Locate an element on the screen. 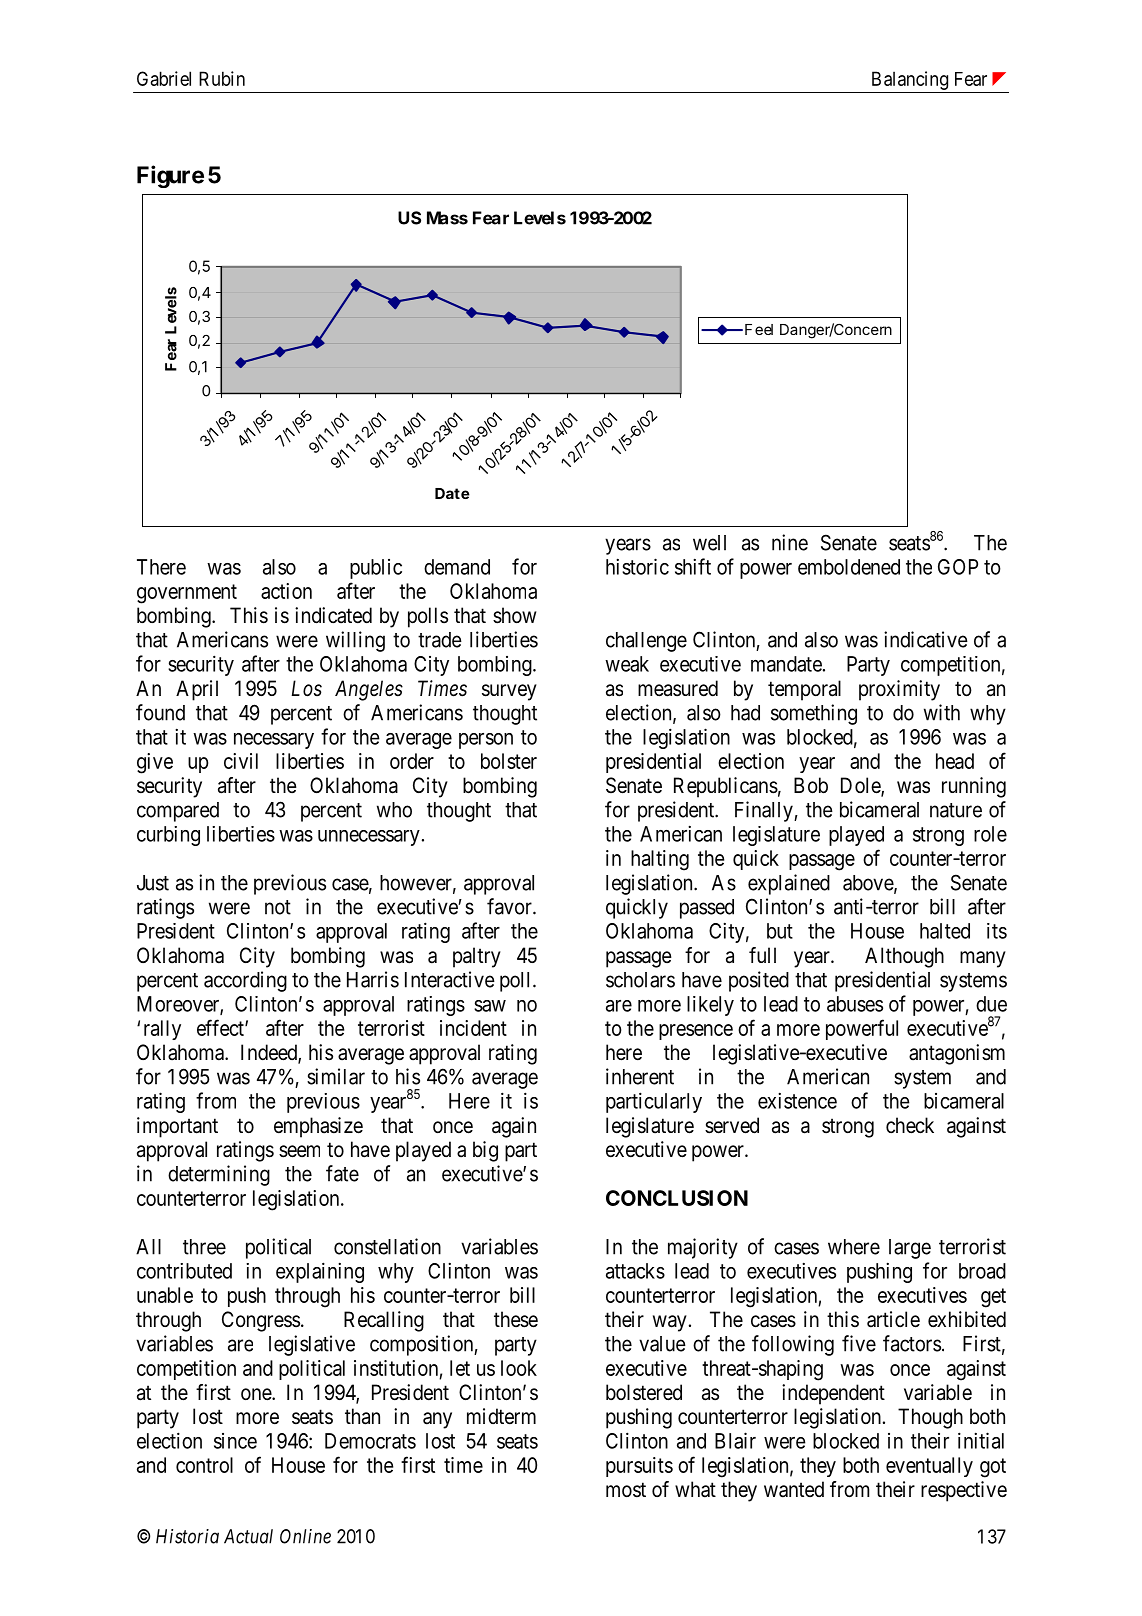 The height and width of the screenshot is (1616, 1142). most is located at coordinates (626, 1490).
